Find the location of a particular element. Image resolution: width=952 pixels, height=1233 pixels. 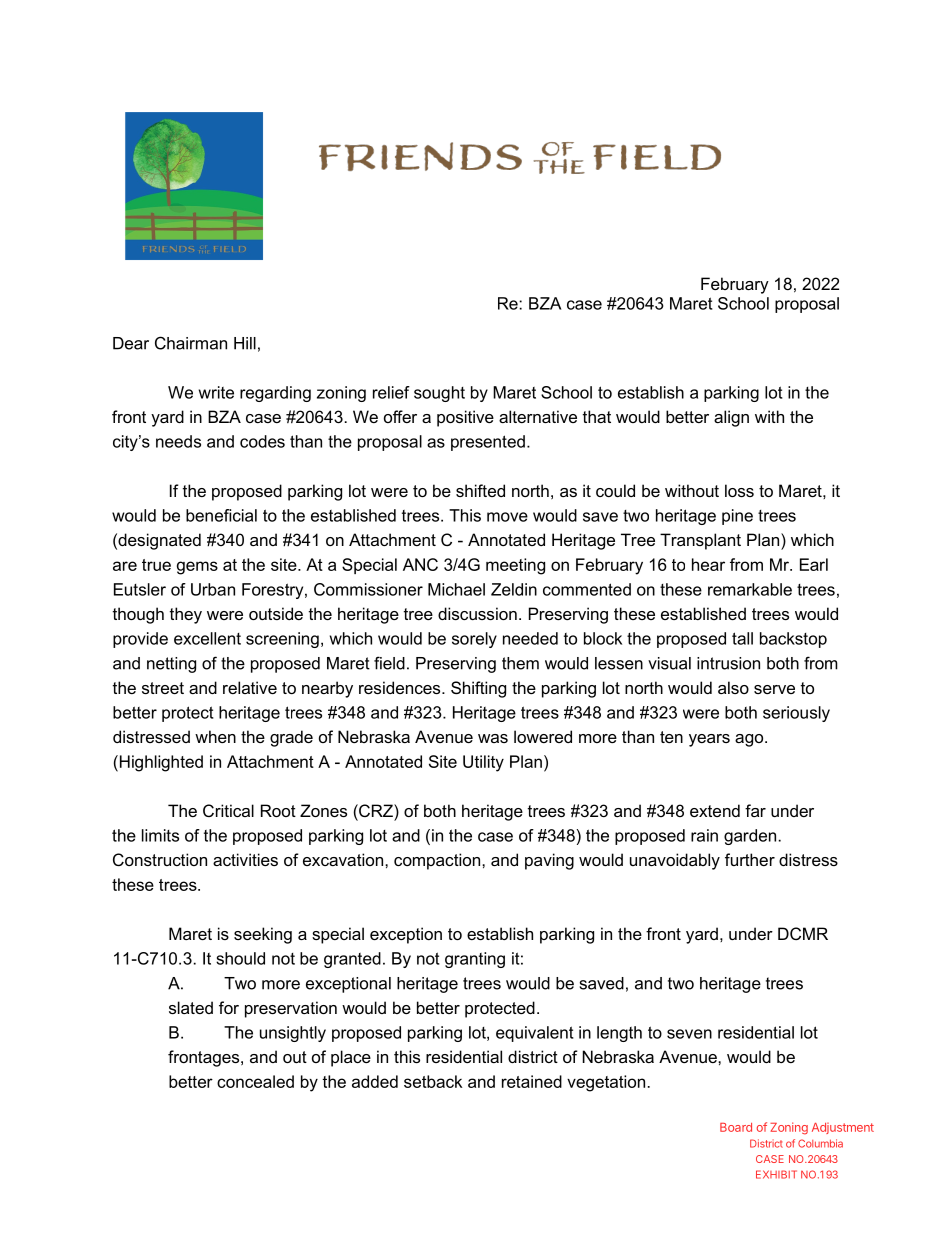

retained is located at coordinates (532, 1081).
